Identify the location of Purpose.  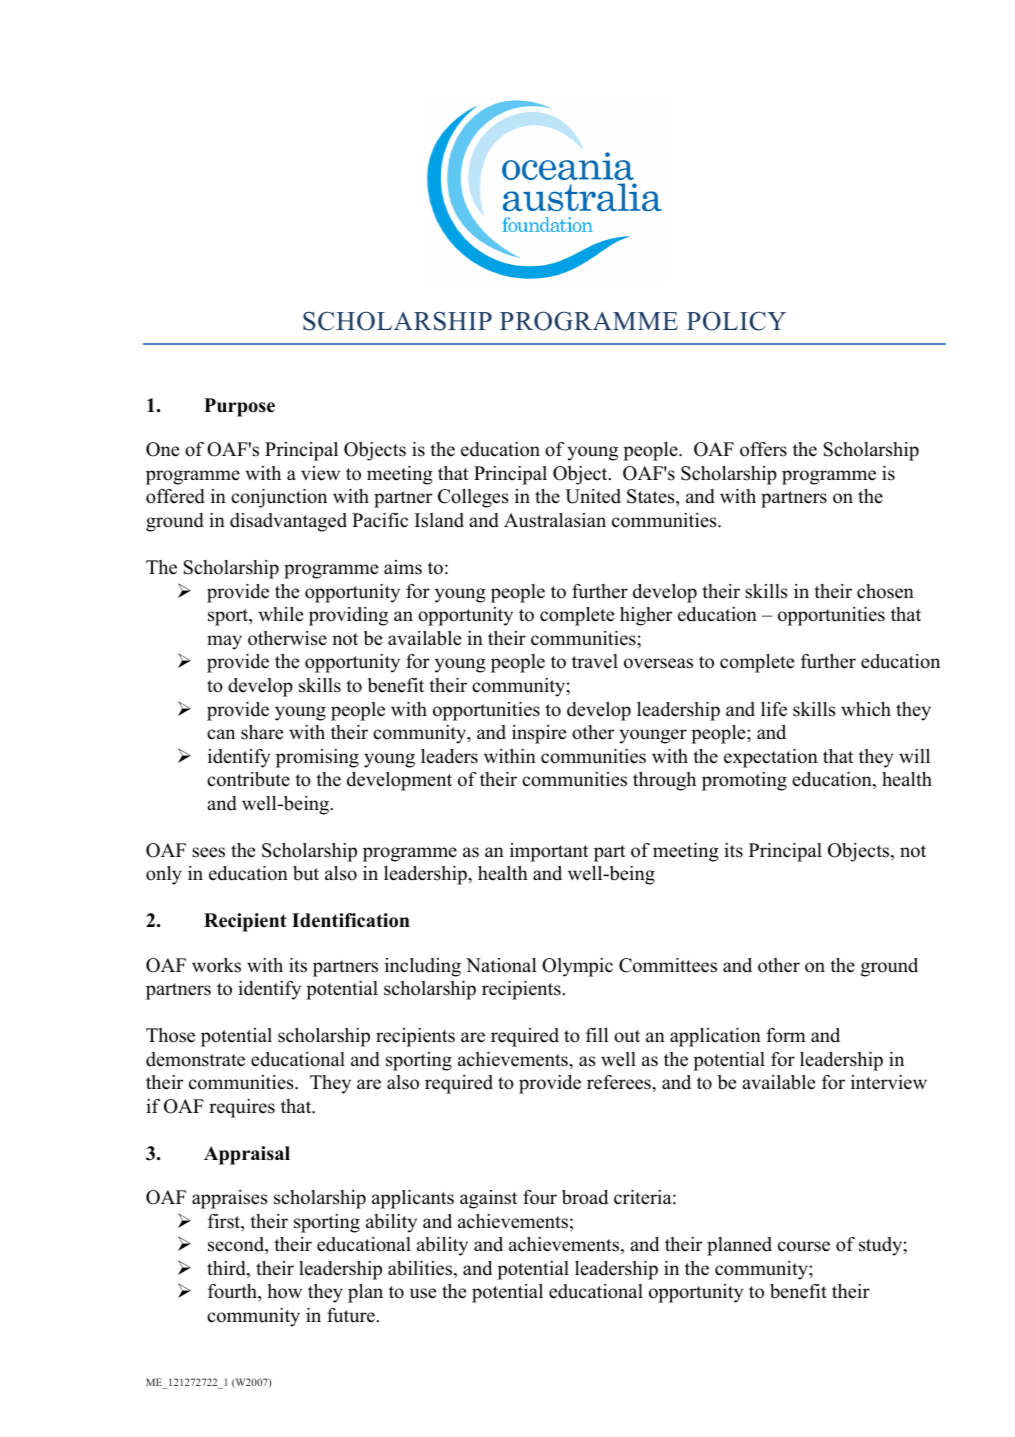
(239, 407).
